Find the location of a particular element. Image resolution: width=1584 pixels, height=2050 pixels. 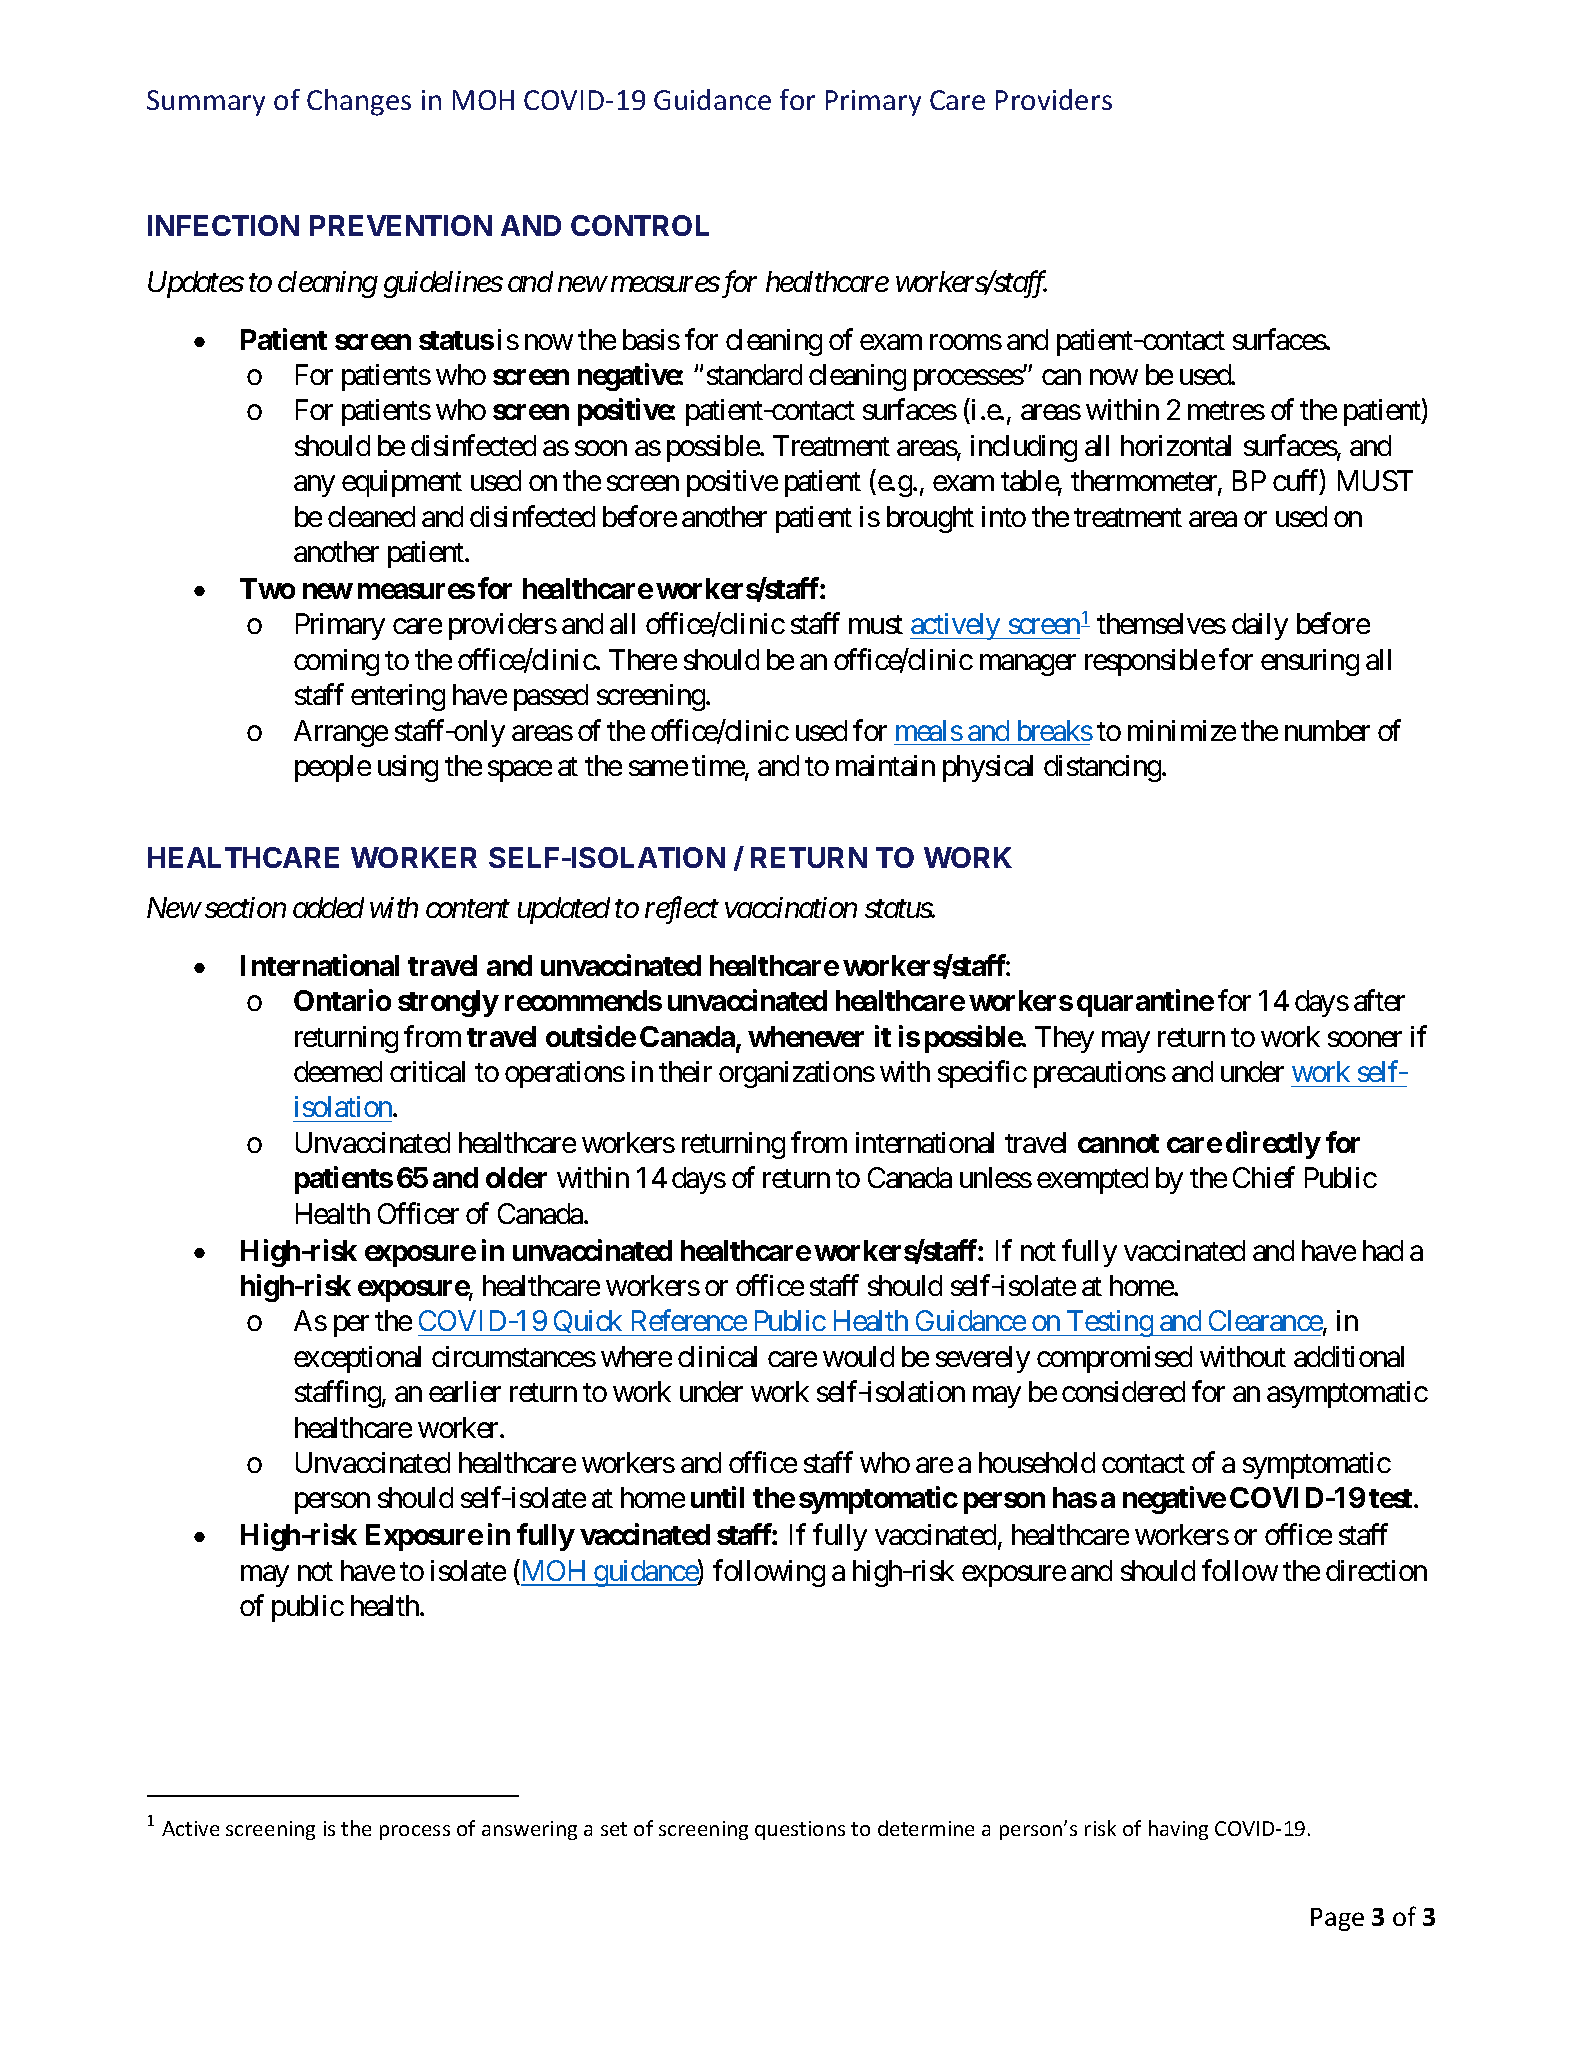

having is located at coordinates (1178, 1830).
